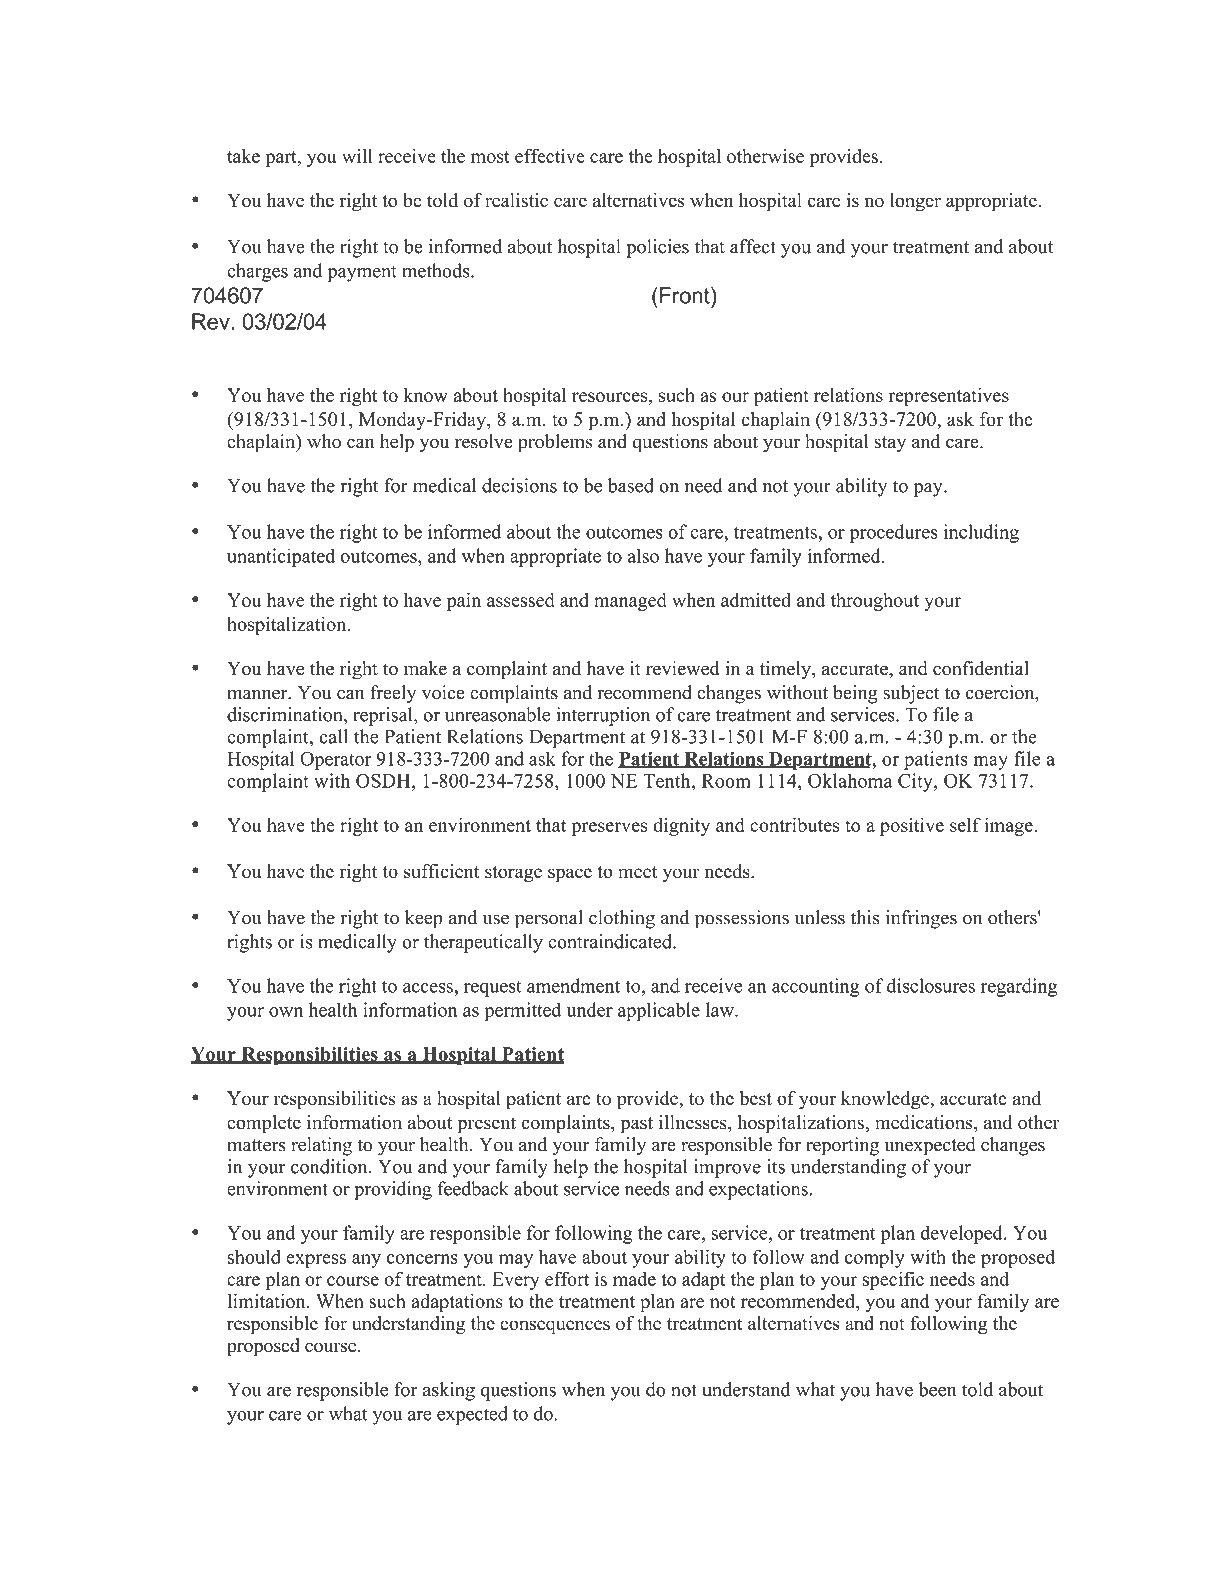  I want to click on preserves, so click(609, 829).
